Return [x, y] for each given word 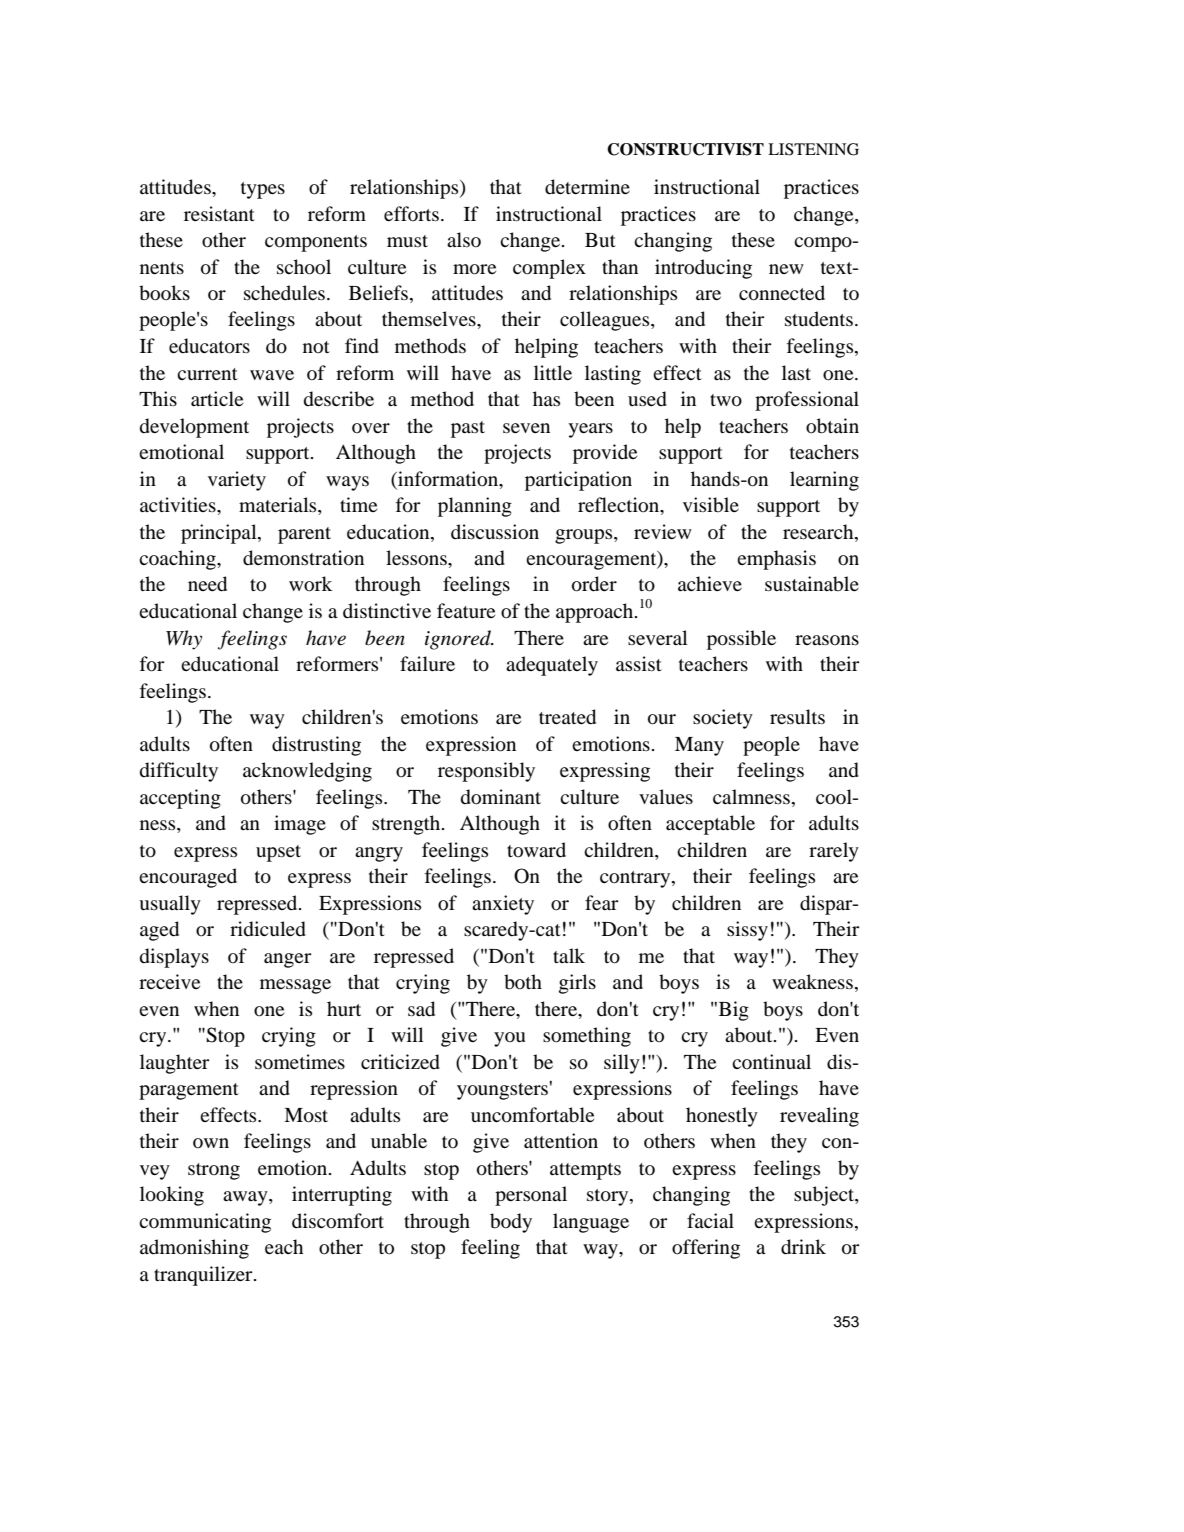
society [723, 719]
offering [706, 1249]
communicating [205, 1223]
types [263, 190]
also [464, 239]
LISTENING [813, 149]
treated [567, 717]
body [511, 1223]
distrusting [316, 746]
